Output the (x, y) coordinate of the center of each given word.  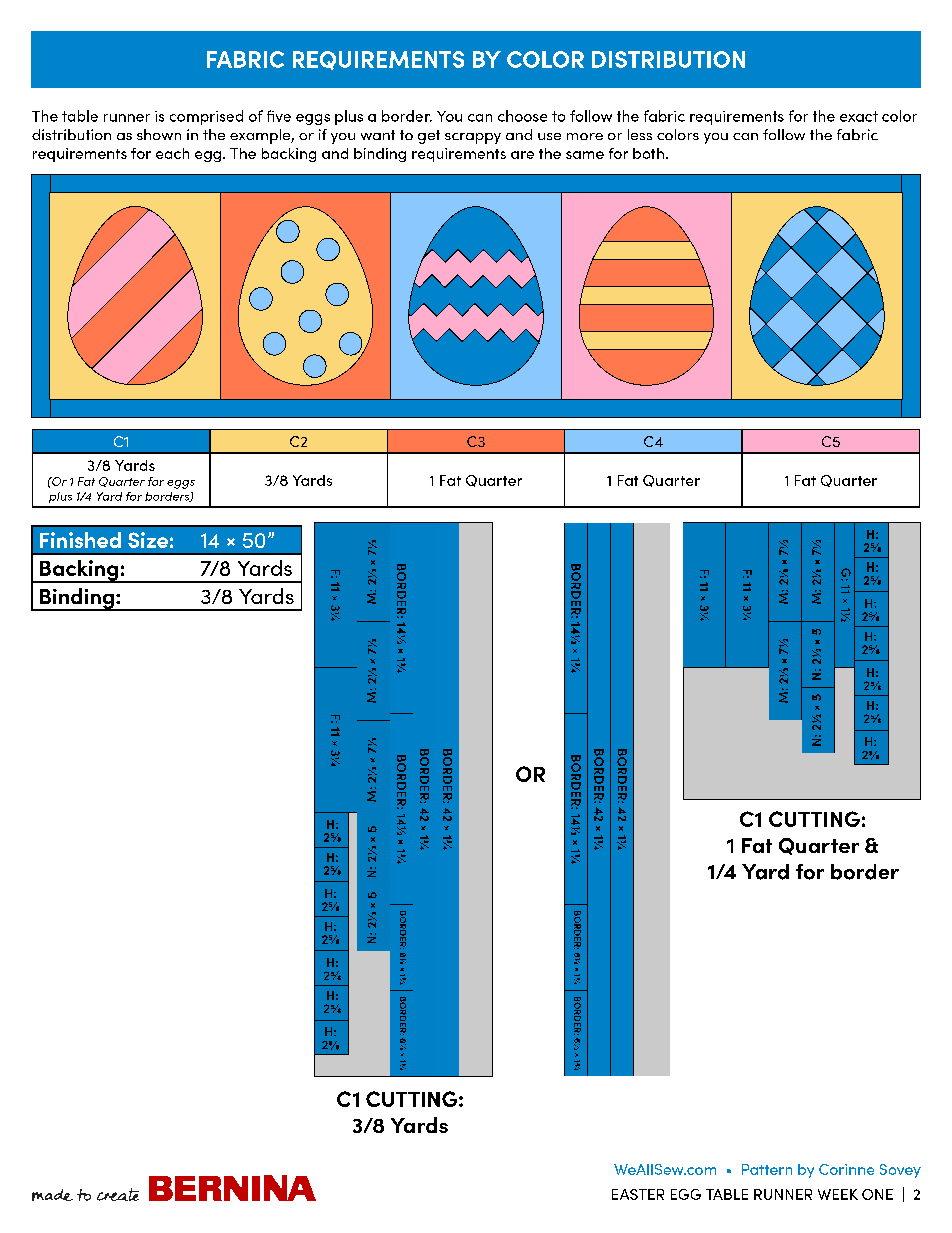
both (648, 153)
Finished (80, 540)
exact (859, 116)
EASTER (638, 1194)
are (522, 155)
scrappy (473, 138)
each (172, 153)
